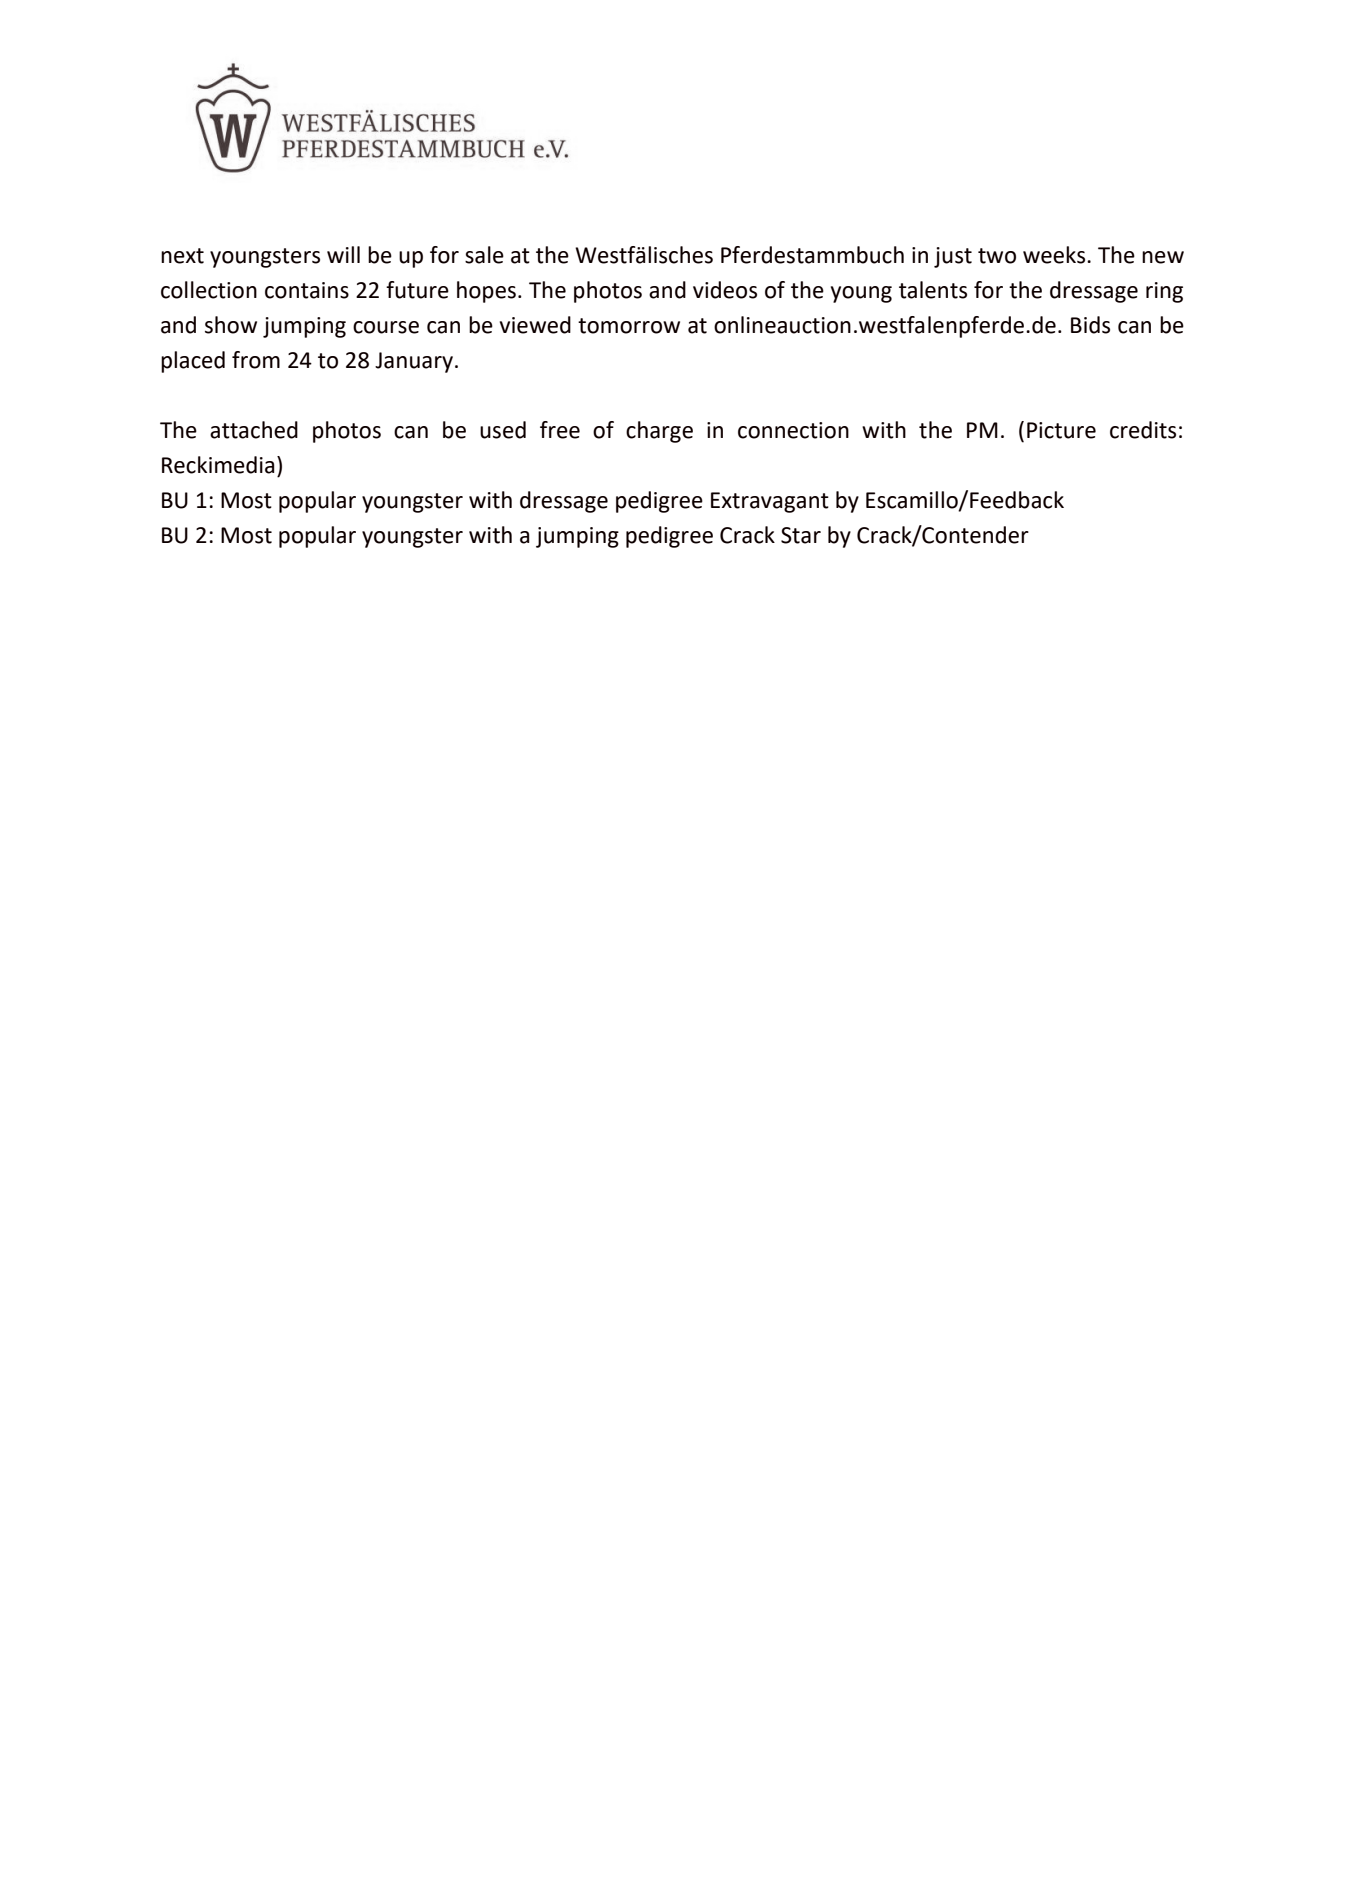  Describe the element at coordinates (256, 360) in the image. I see `from` at that location.
